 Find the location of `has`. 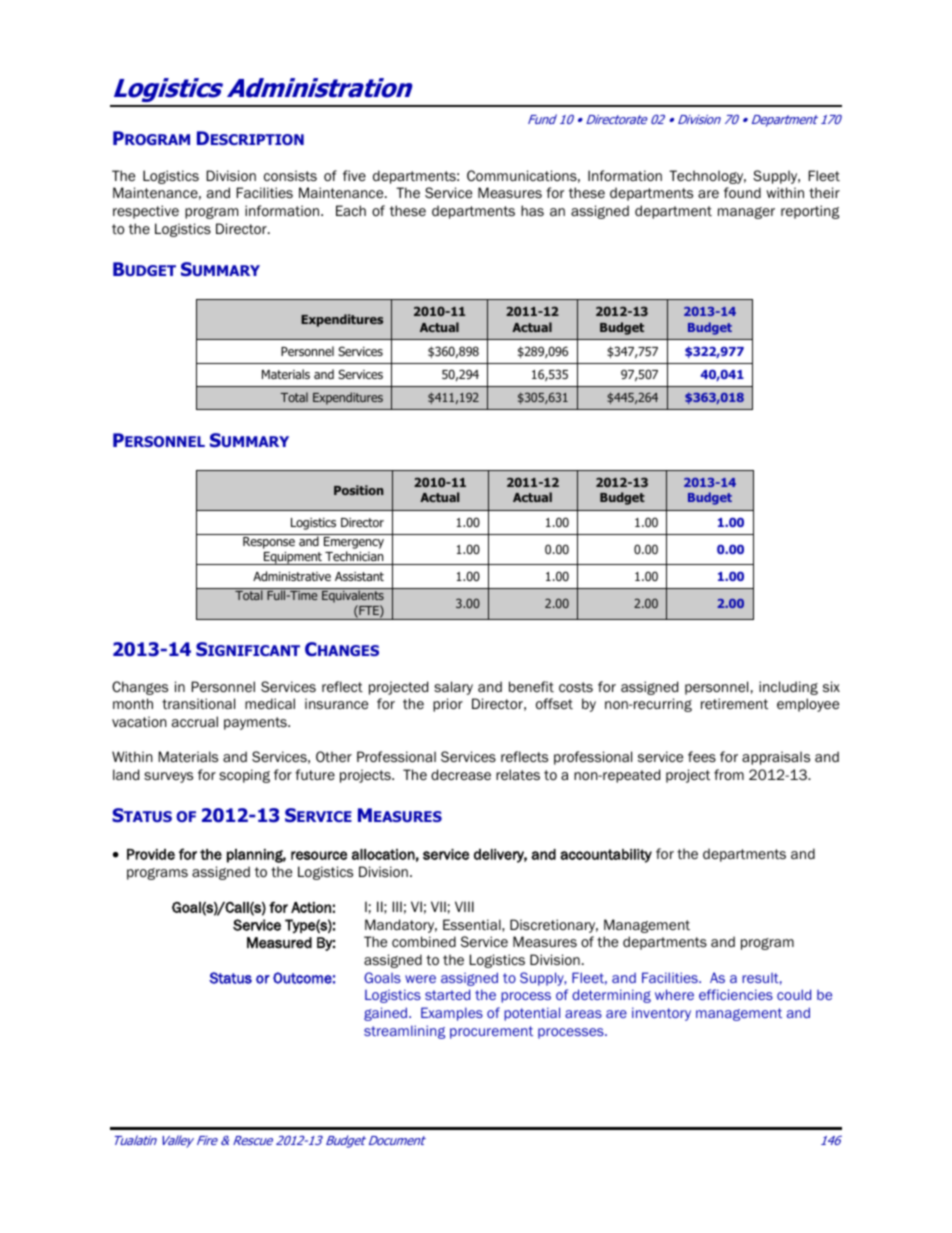

has is located at coordinates (532, 210).
